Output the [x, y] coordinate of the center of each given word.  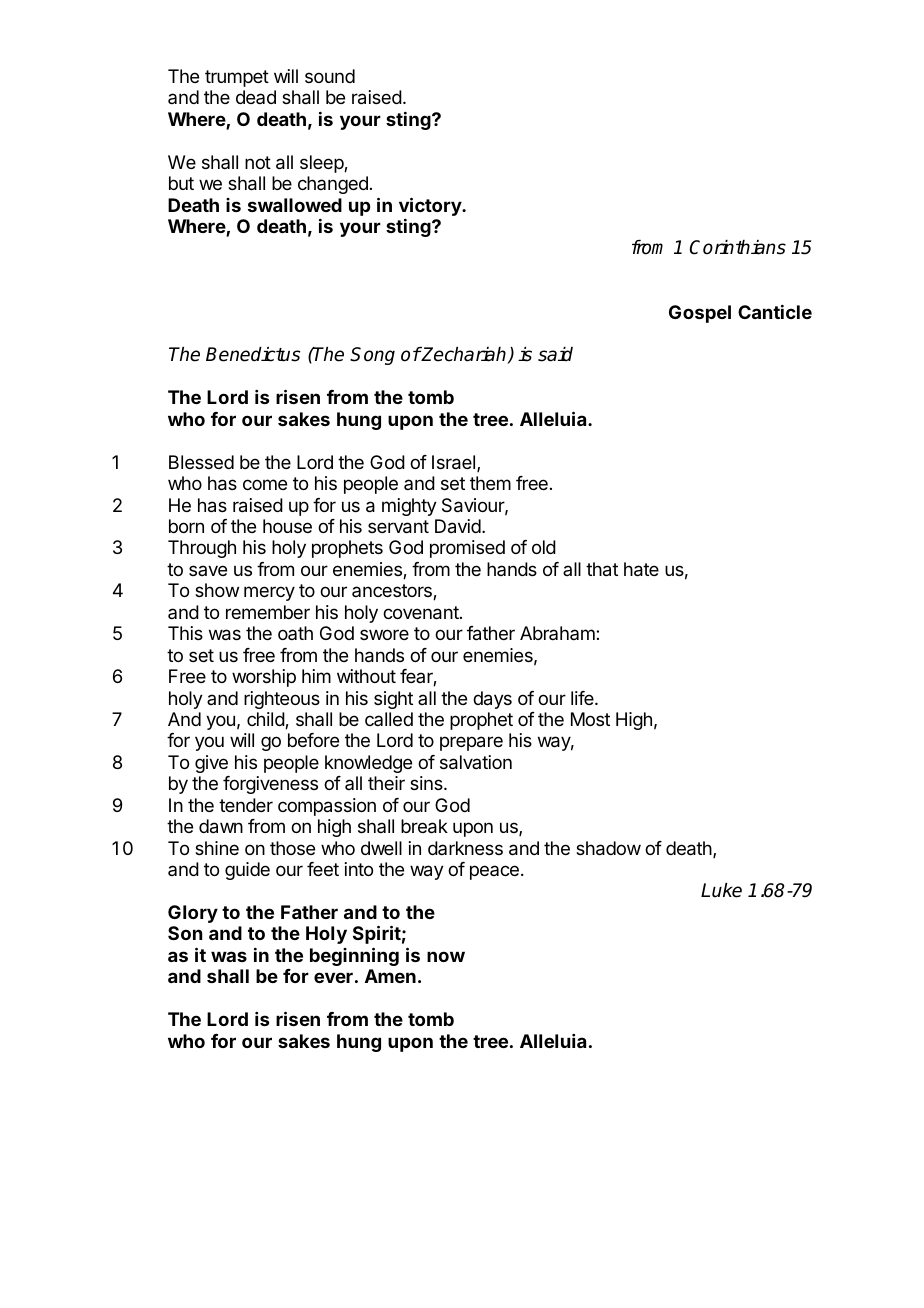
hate [641, 569]
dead [256, 97]
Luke [721, 890]
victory [431, 206]
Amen [390, 976]
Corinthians [738, 247]
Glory [193, 914]
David [458, 526]
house [287, 526]
